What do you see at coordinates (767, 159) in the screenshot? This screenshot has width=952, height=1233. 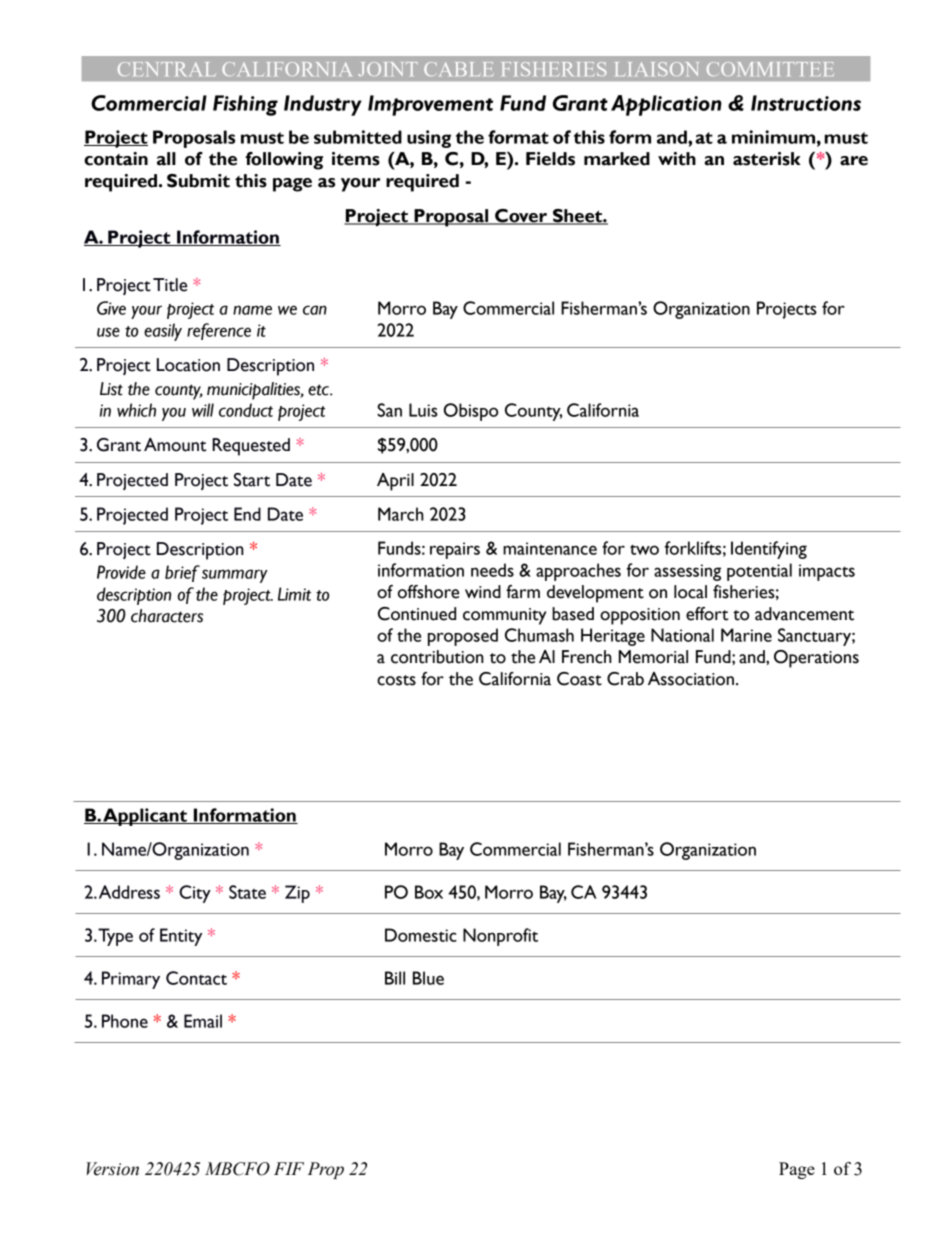 I see `asterisk` at bounding box center [767, 159].
